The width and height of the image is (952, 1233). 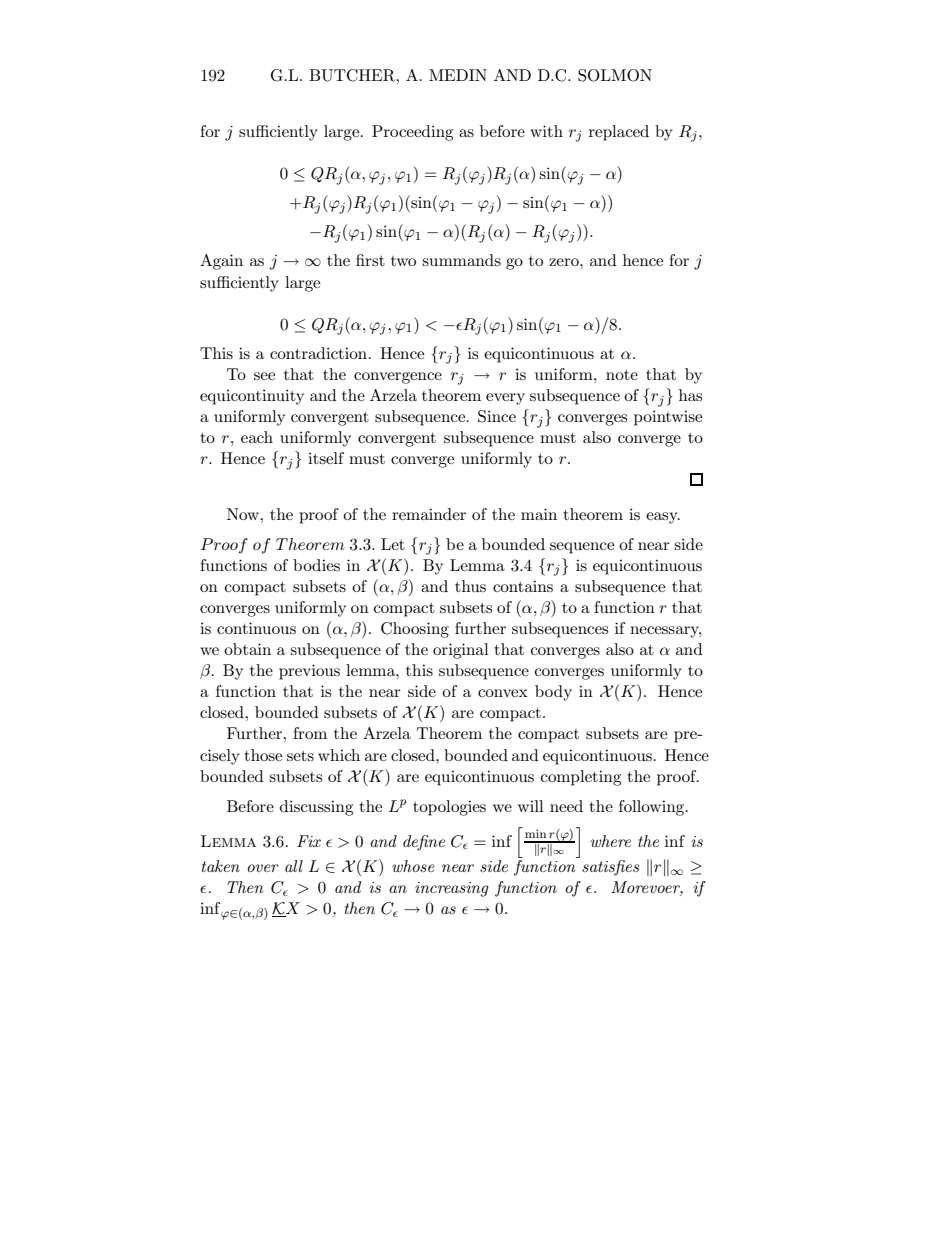 I want to click on contradiction, so click(x=318, y=353).
